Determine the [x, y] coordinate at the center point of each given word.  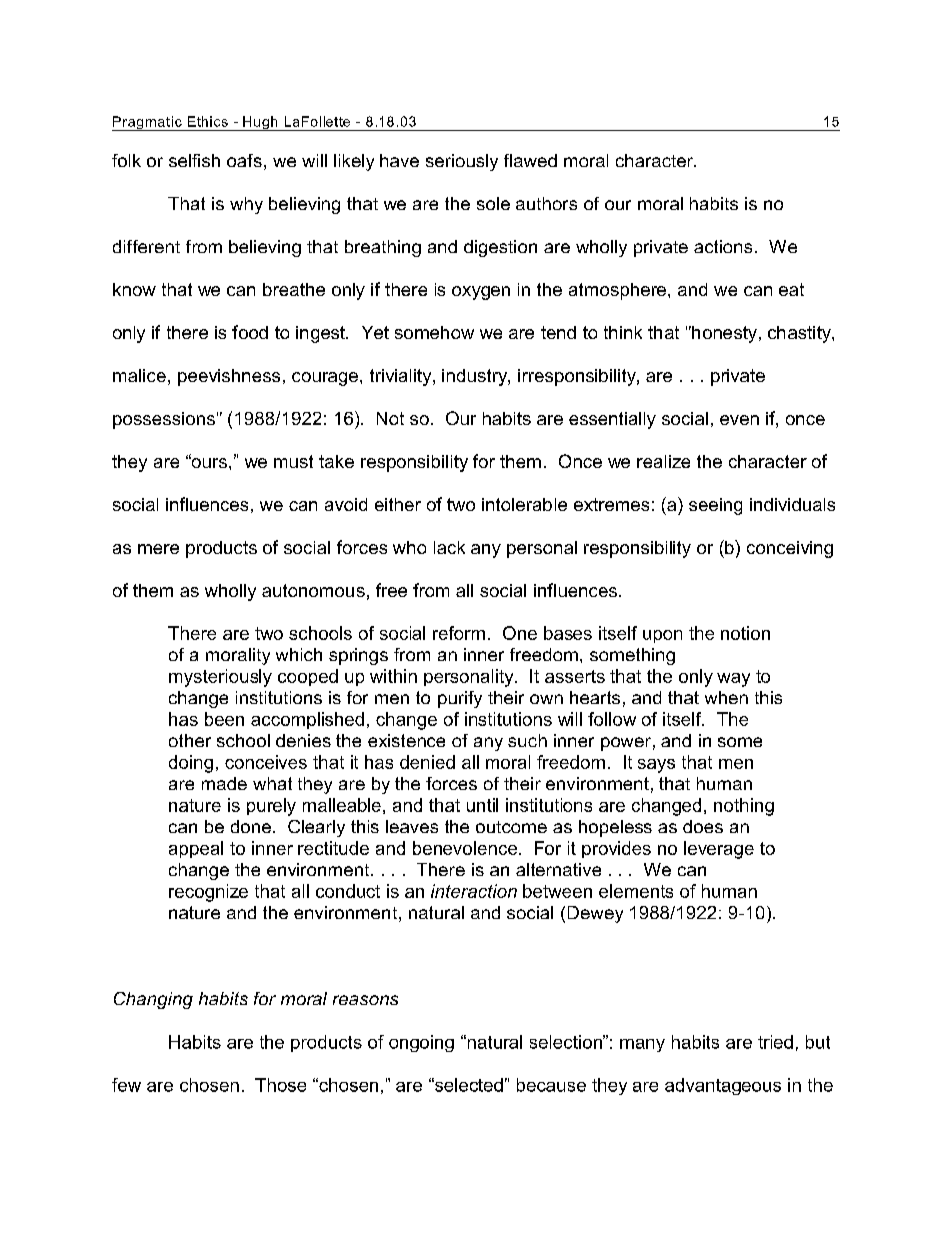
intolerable [524, 504]
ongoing [421, 1043]
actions [723, 246]
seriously [462, 162]
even [739, 420]
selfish [194, 160]
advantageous [723, 1086]
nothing [744, 807]
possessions [164, 420]
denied [427, 762]
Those [280, 1085]
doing [191, 764]
